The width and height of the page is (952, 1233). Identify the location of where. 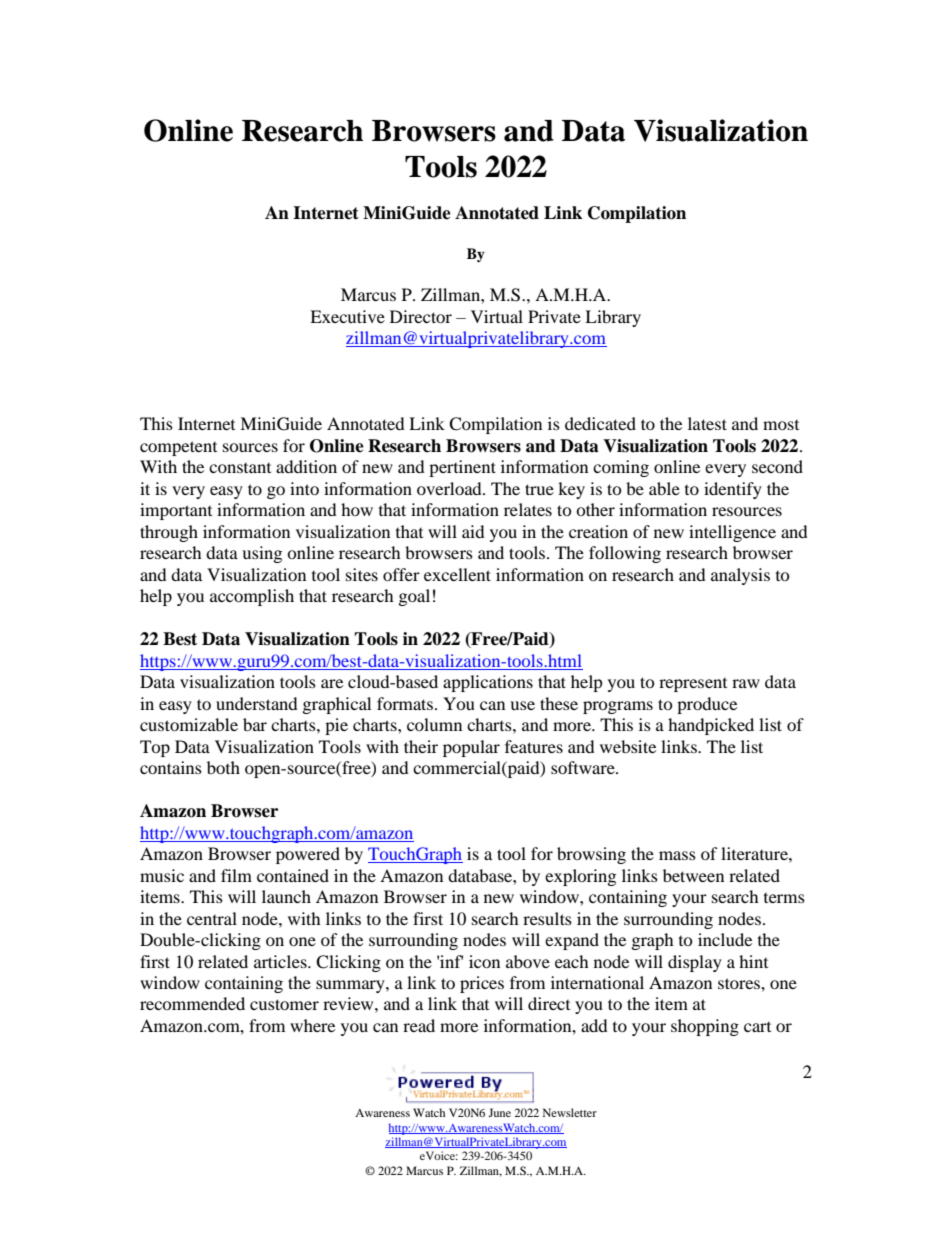
(312, 1025).
